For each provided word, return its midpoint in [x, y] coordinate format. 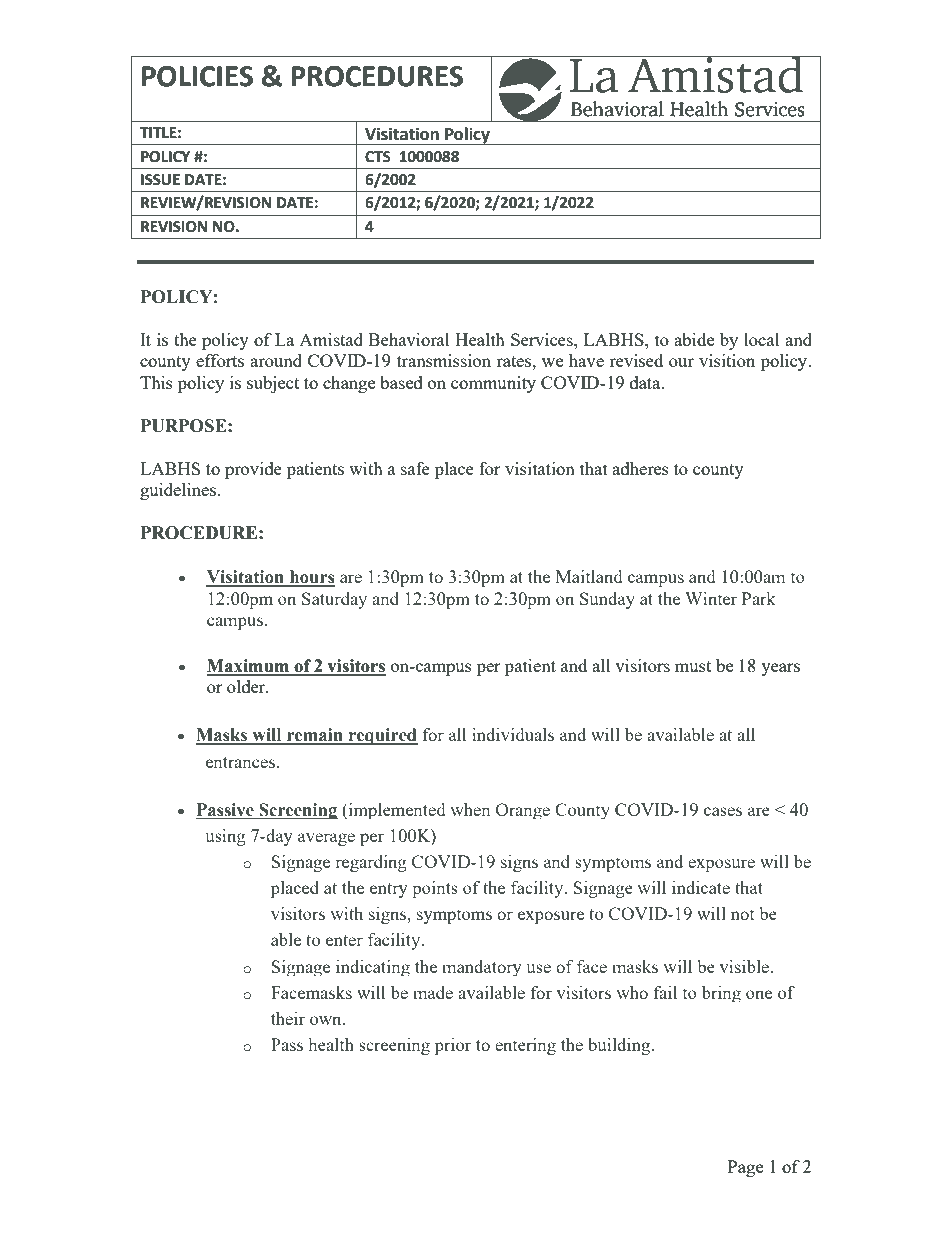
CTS [378, 157]
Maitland [589, 576]
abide [694, 339]
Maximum [249, 667]
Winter [711, 598]
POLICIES [197, 76]
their [288, 1018]
